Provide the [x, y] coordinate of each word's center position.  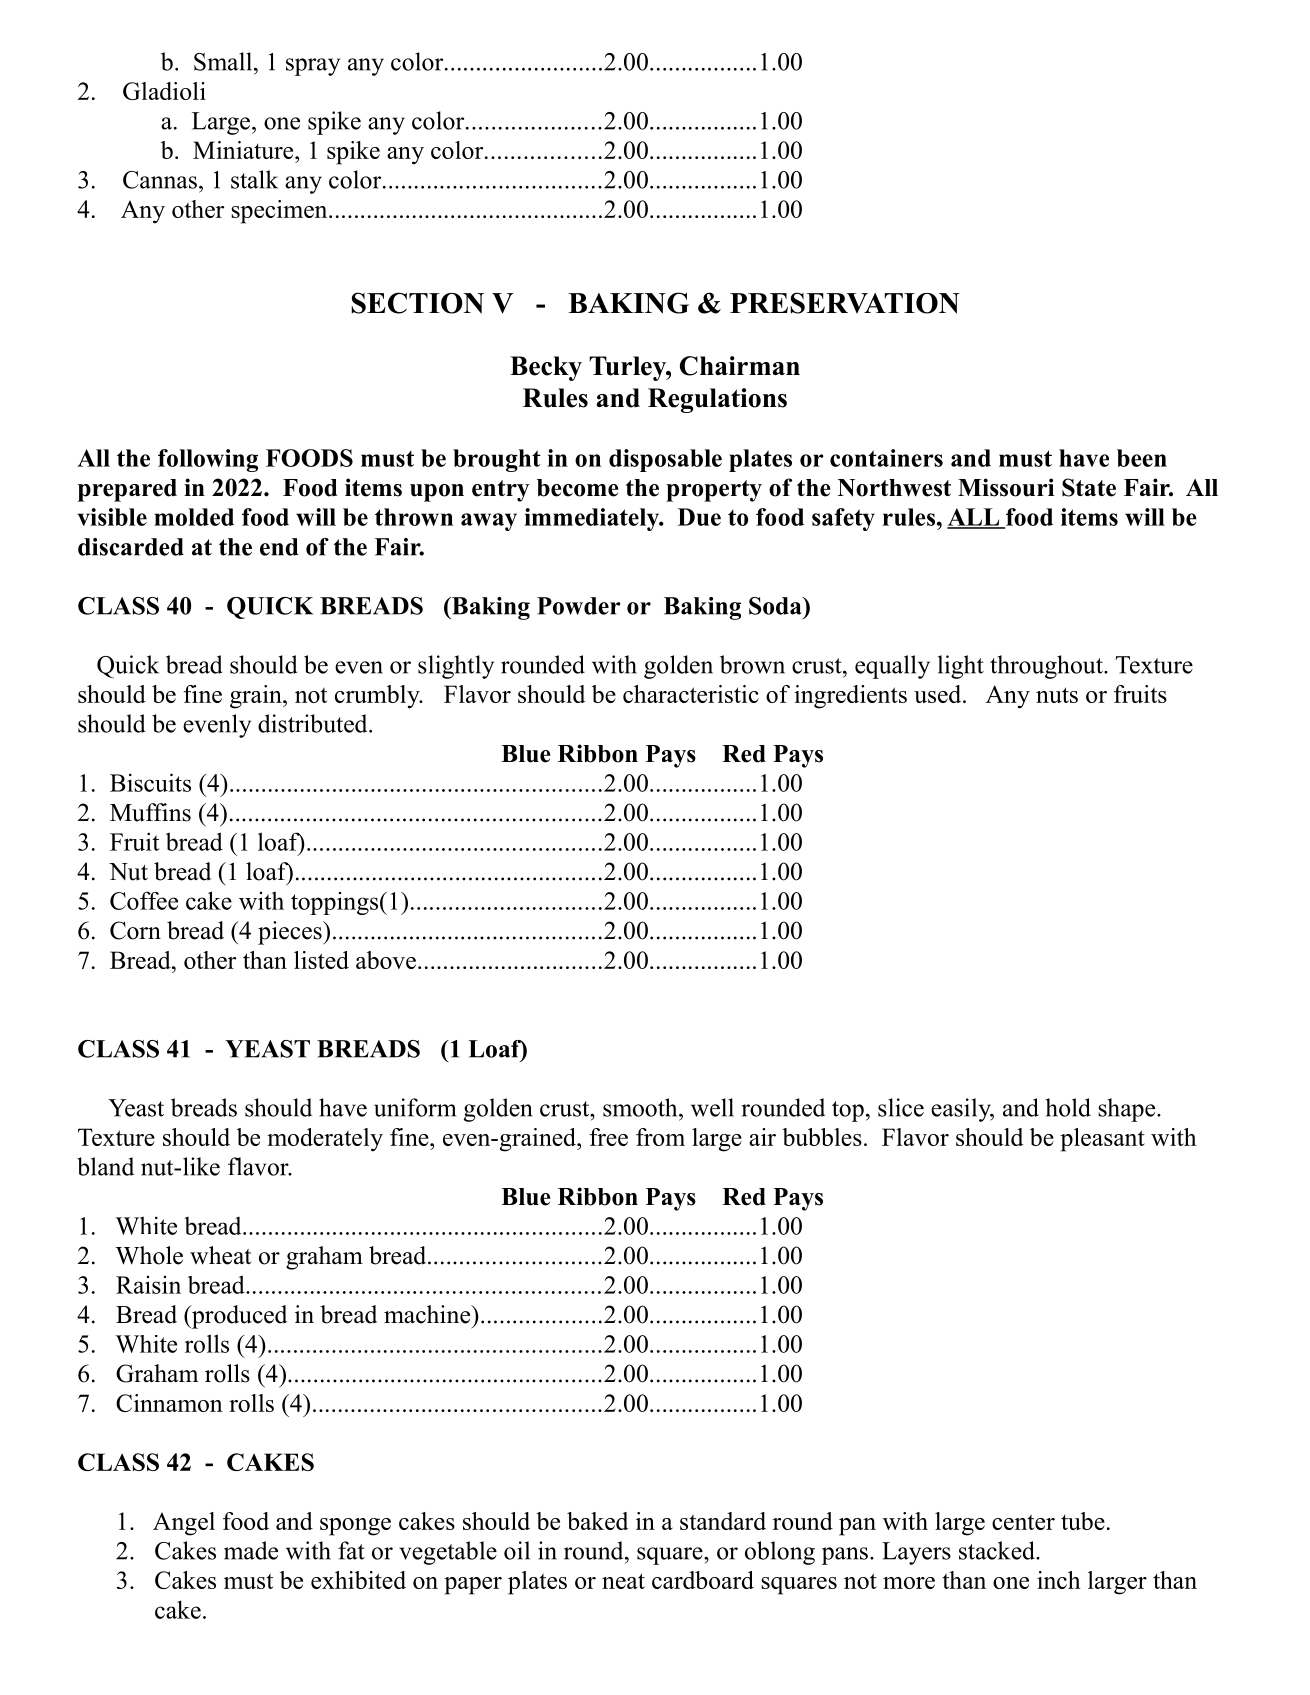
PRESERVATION [845, 303]
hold [1068, 1107]
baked [597, 1521]
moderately [325, 1140]
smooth [641, 1107]
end [279, 547]
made [251, 1550]
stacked [998, 1550]
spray [313, 67]
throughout [1047, 667]
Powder [579, 606]
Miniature [244, 150]
